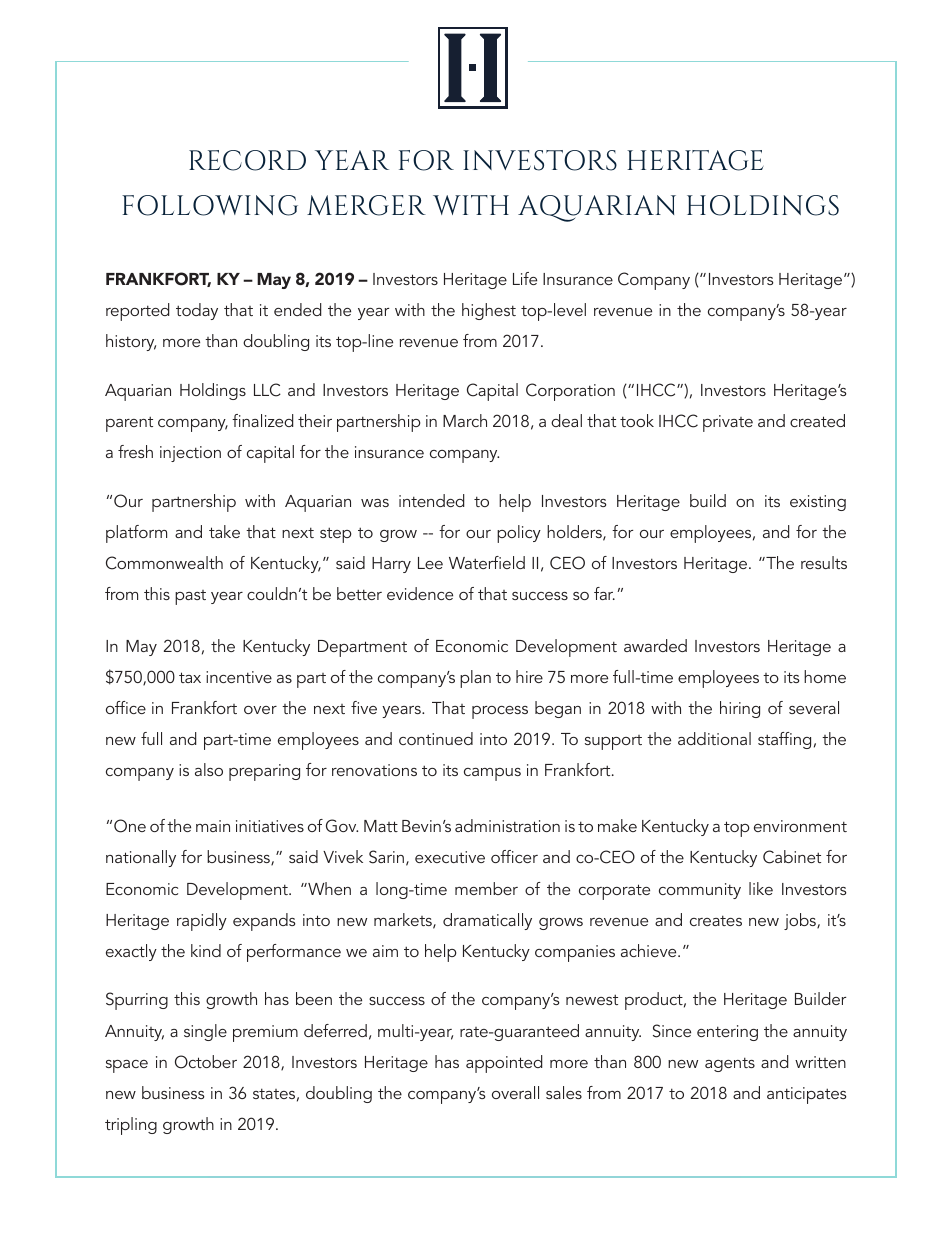 The width and height of the screenshot is (952, 1233). Describe the element at coordinates (655, 645) in the screenshot. I see `awarded` at that location.
